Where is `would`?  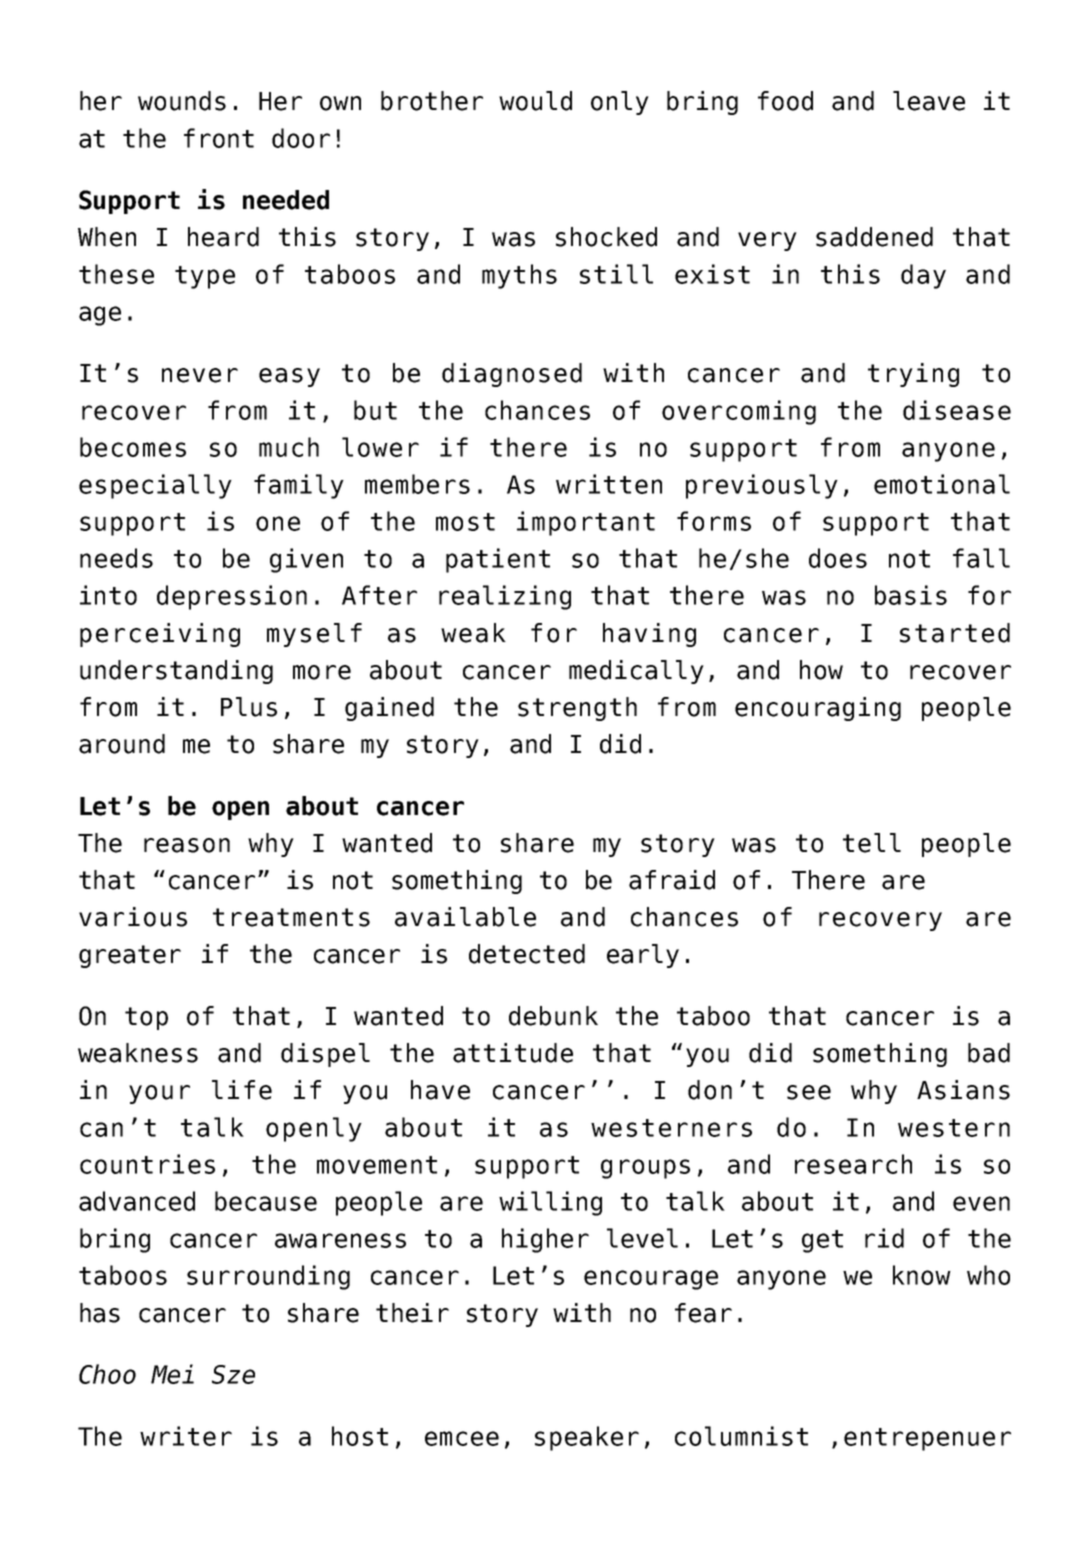
would is located at coordinates (535, 101).
